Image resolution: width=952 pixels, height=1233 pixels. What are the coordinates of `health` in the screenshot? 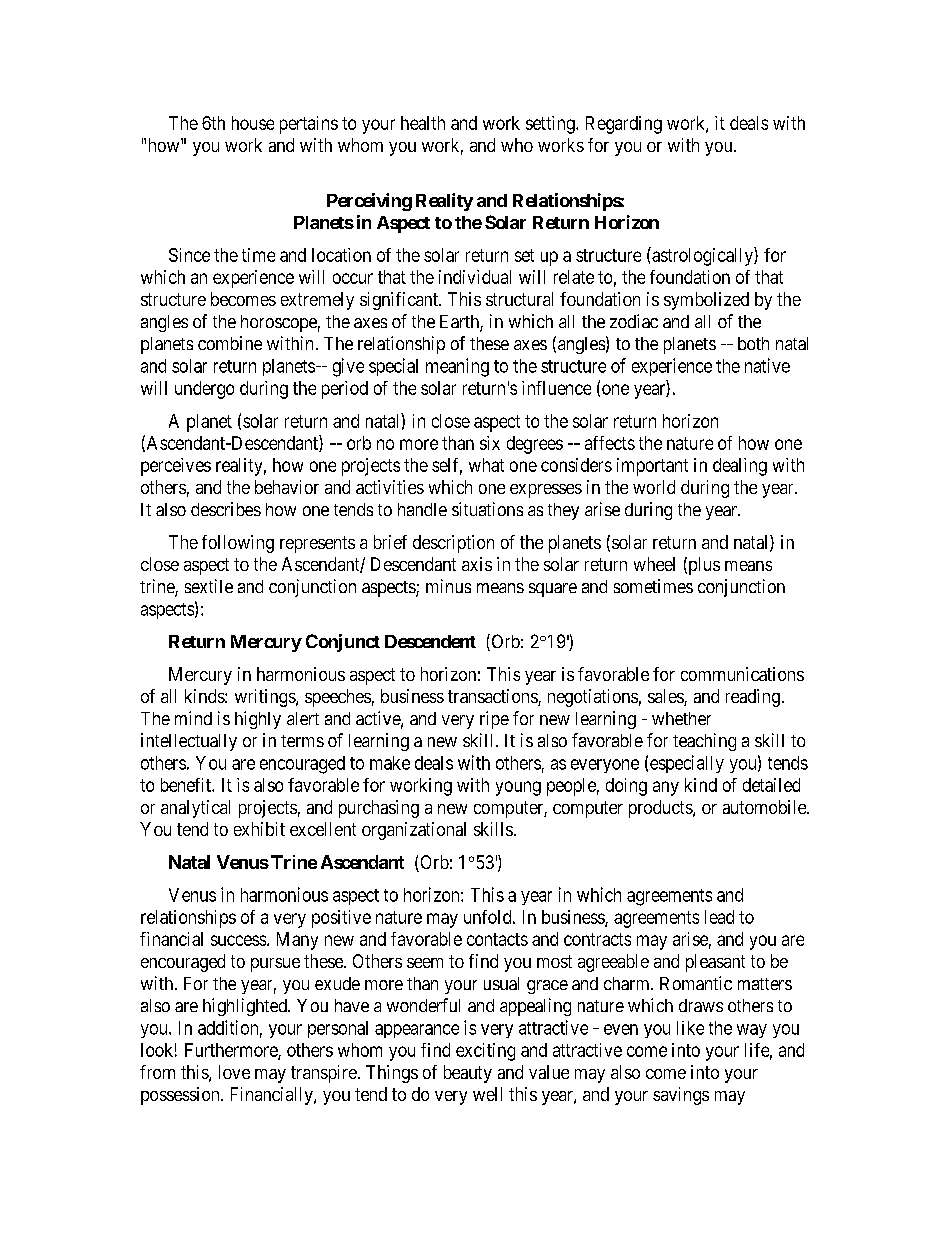 It's located at (423, 123).
